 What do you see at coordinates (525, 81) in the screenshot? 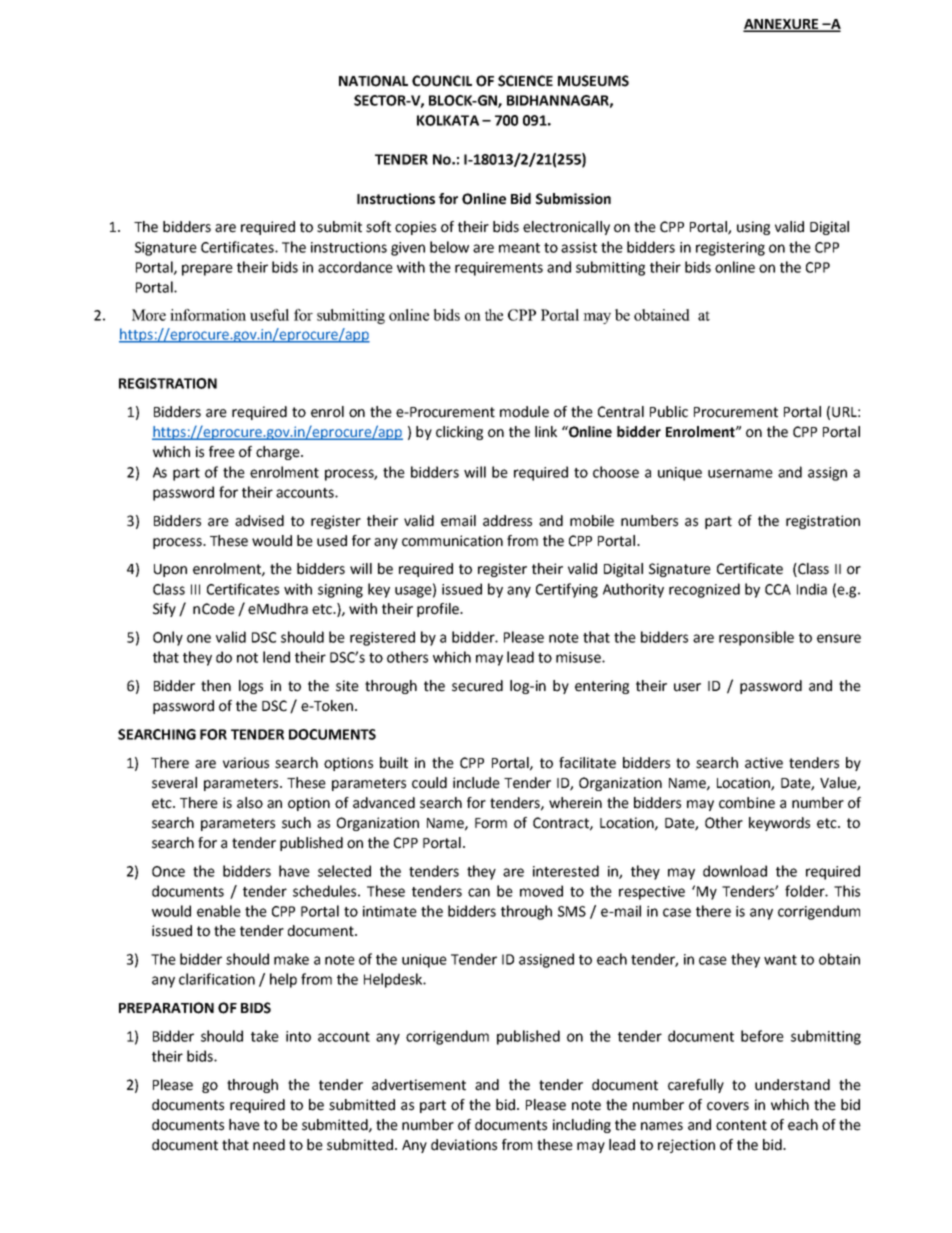
I see `SCIENCE` at bounding box center [525, 81].
